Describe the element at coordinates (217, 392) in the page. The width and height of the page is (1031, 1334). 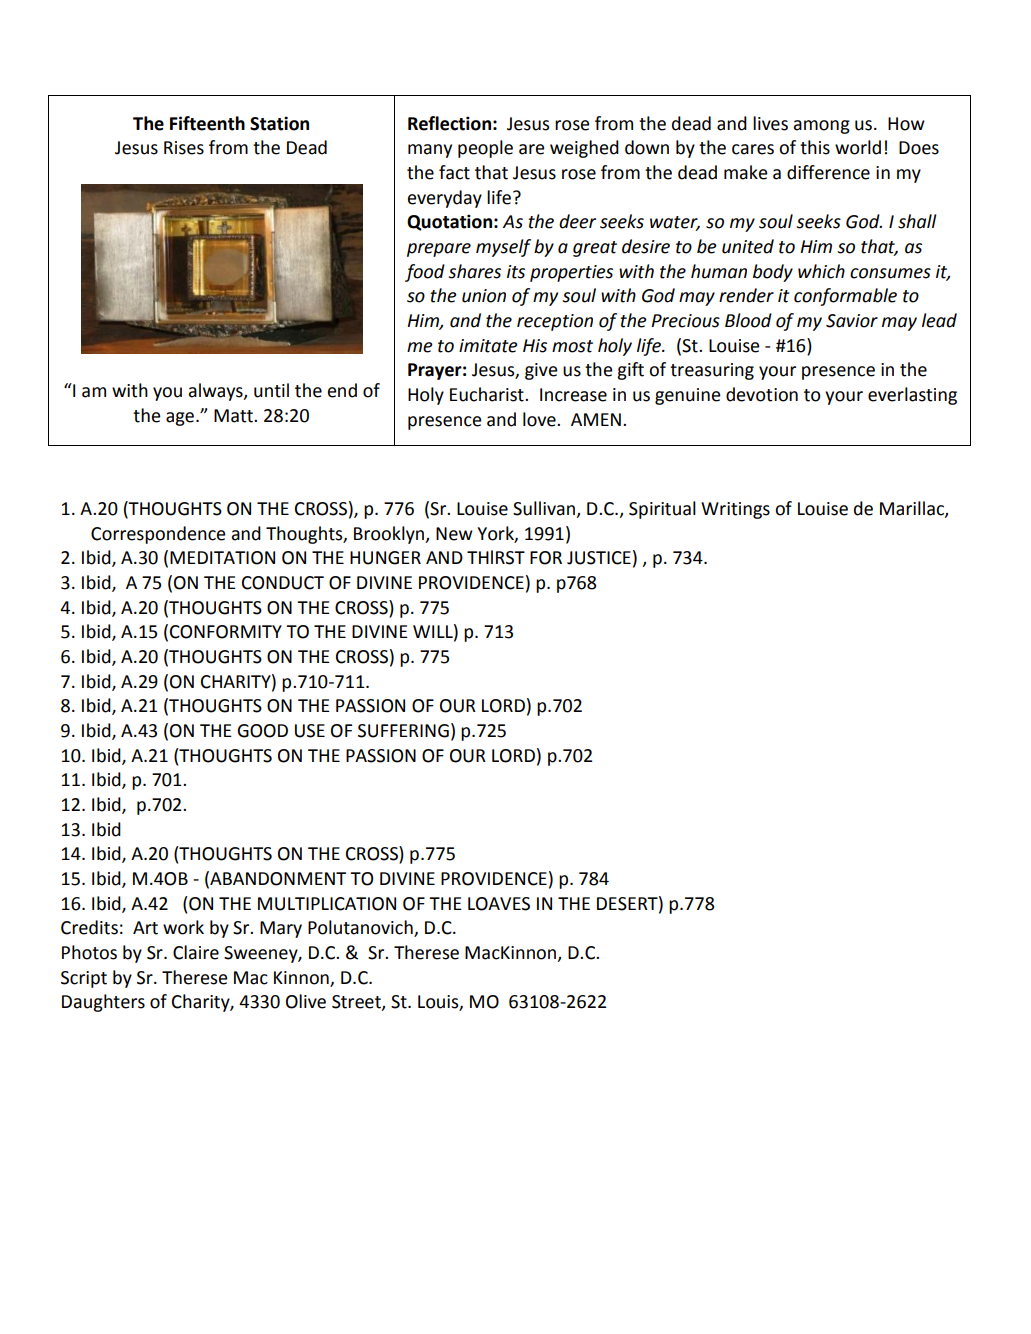
I see `always` at that location.
